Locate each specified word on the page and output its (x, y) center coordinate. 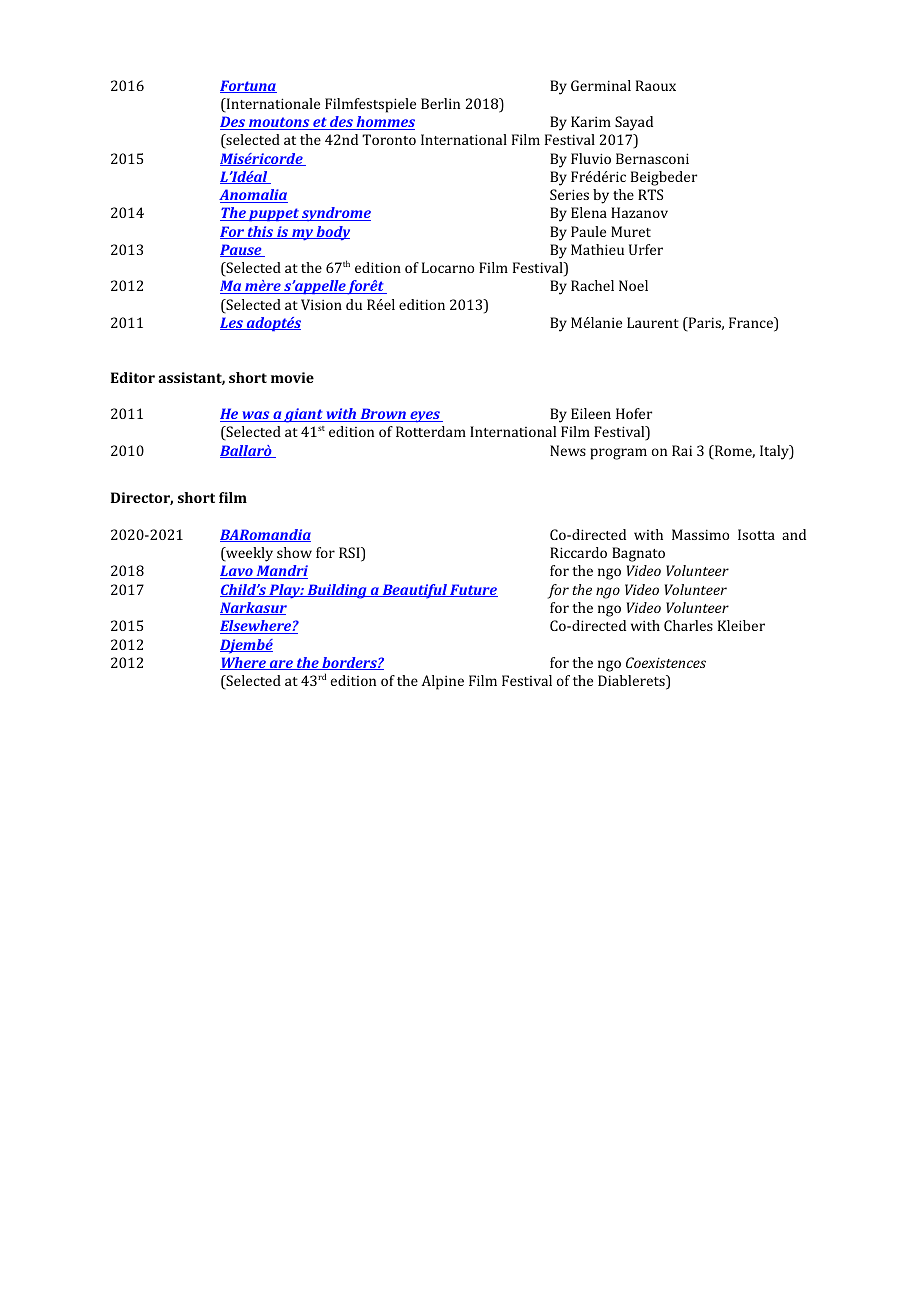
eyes (425, 416)
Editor (133, 377)
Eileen (591, 413)
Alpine (442, 682)
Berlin (440, 103)
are (281, 665)
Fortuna (248, 86)
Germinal (601, 85)
